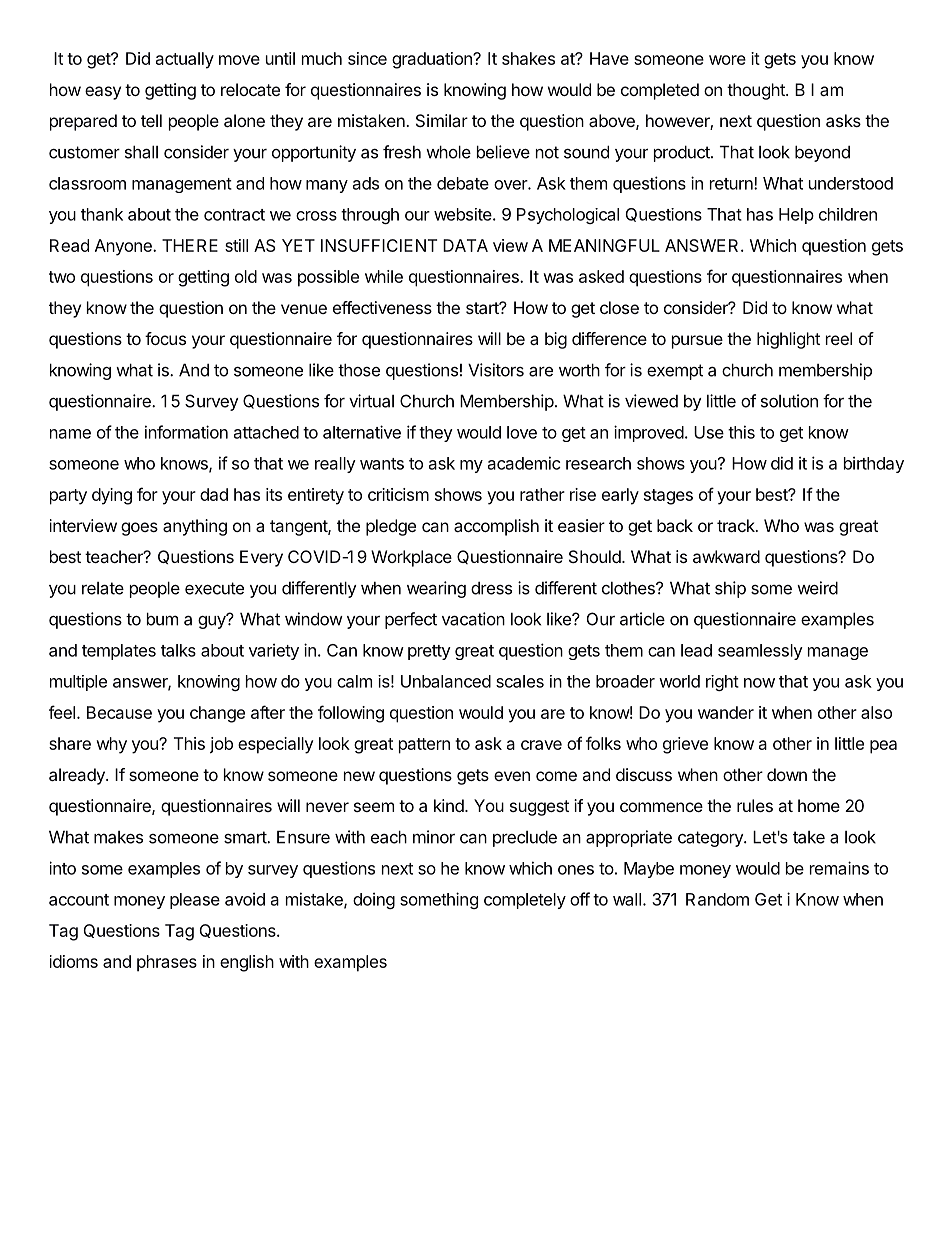 Image resolution: width=952 pixels, height=1233 pixels. Describe the element at coordinates (433, 60) in the image. I see `graduation` at that location.
